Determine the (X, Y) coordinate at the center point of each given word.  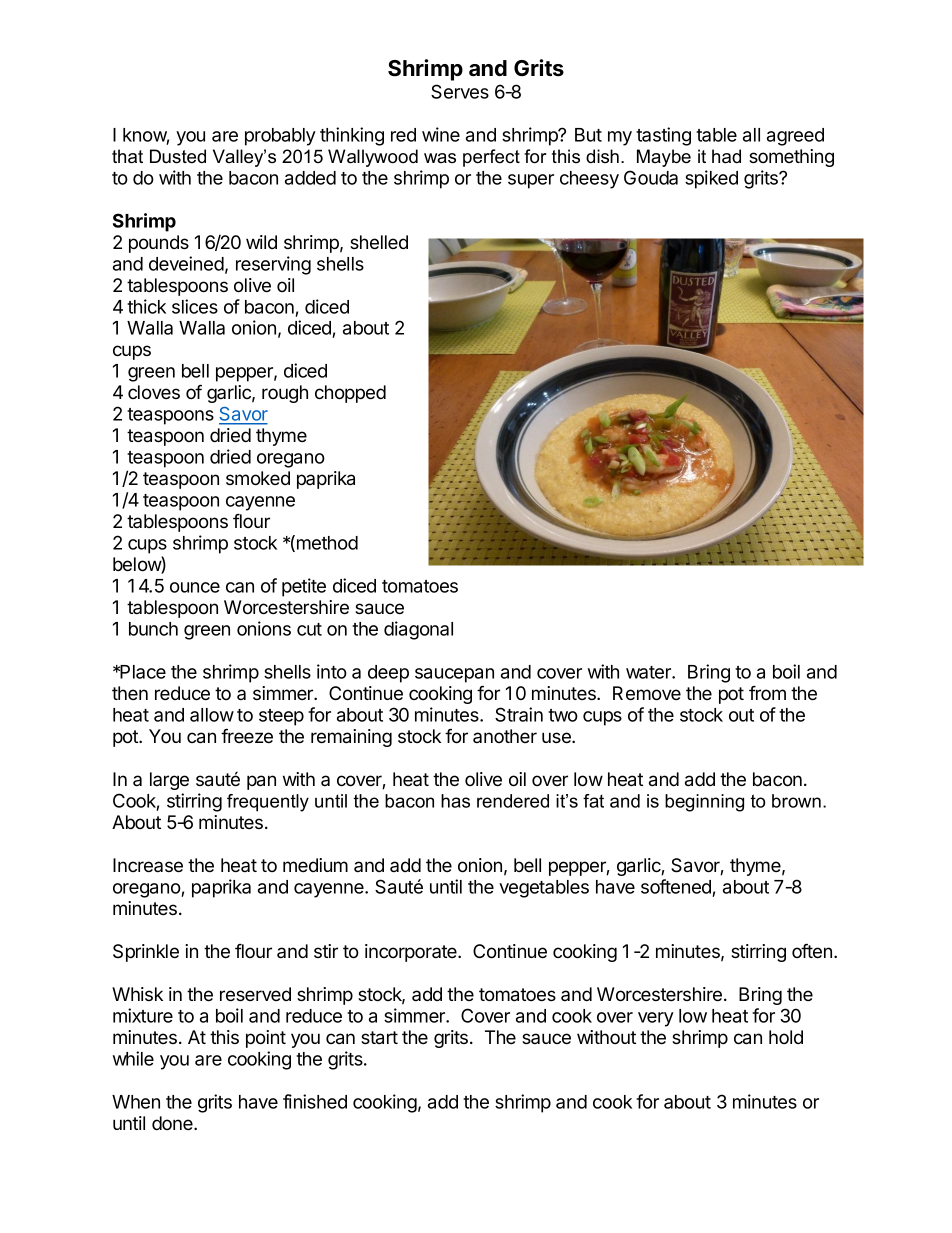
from (767, 693)
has (455, 801)
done (173, 1123)
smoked (258, 478)
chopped (350, 394)
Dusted (178, 156)
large (169, 781)
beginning (704, 803)
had (726, 156)
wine (441, 134)
